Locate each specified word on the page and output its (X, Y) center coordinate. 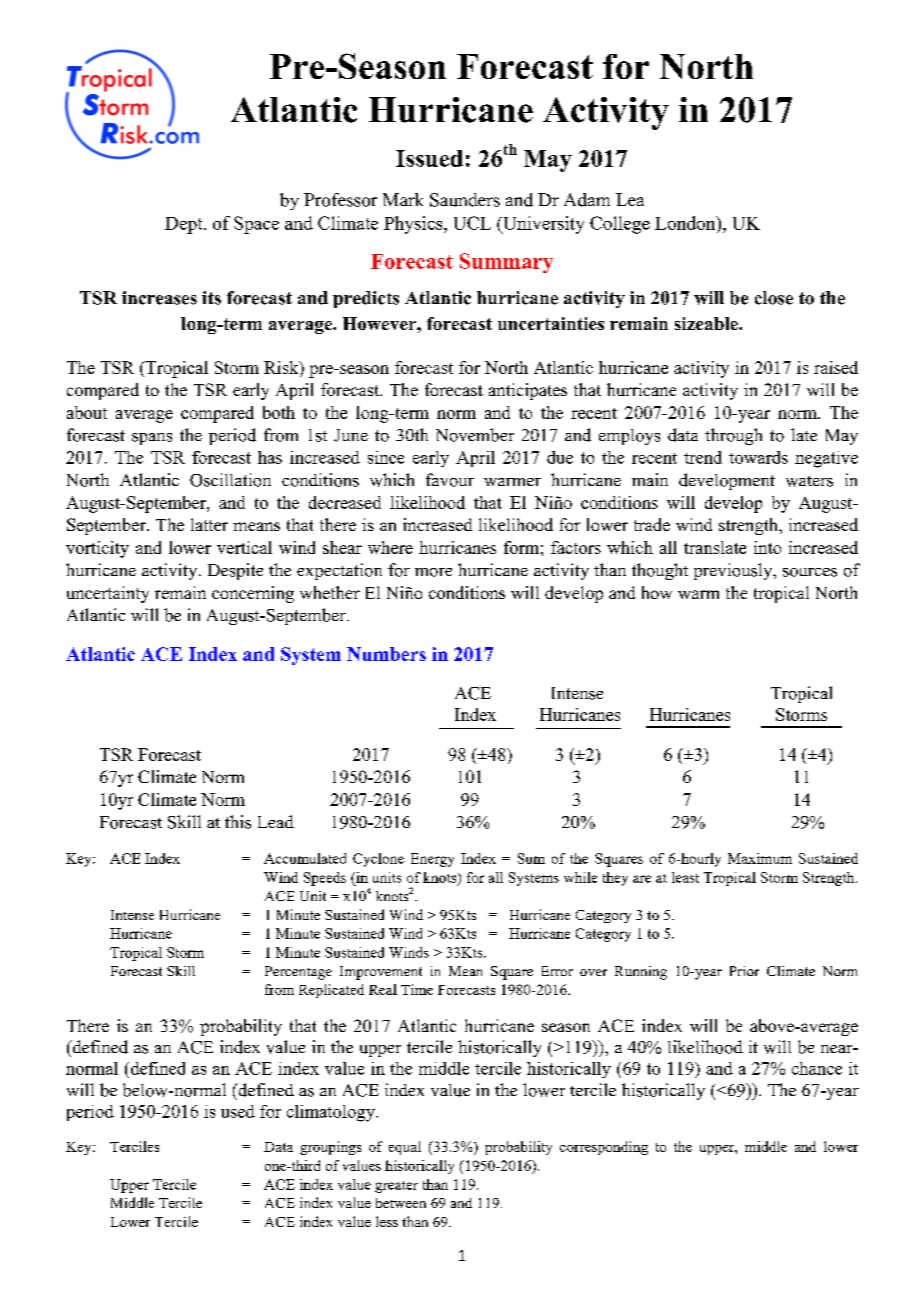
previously (734, 571)
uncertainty (108, 594)
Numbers (386, 654)
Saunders (465, 200)
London (686, 223)
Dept (185, 225)
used (238, 1111)
